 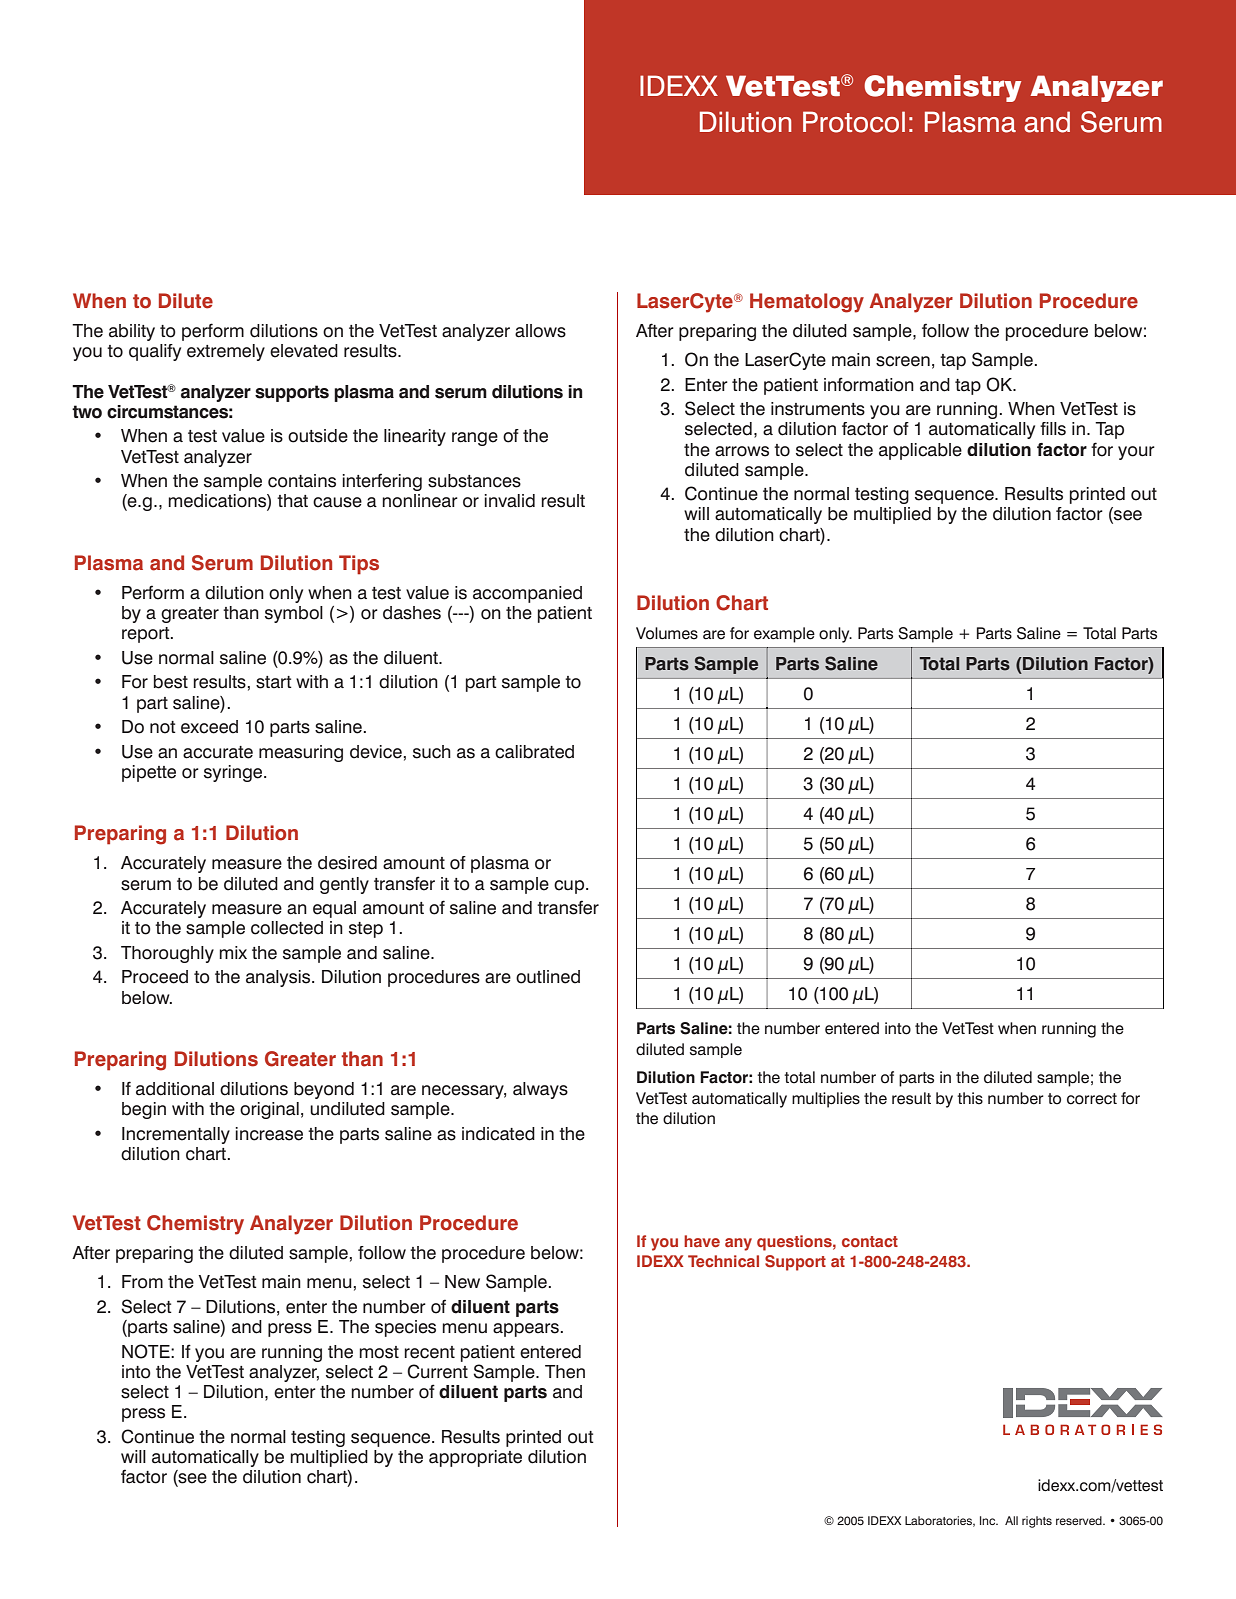 I want to click on ability, so click(x=132, y=332).
